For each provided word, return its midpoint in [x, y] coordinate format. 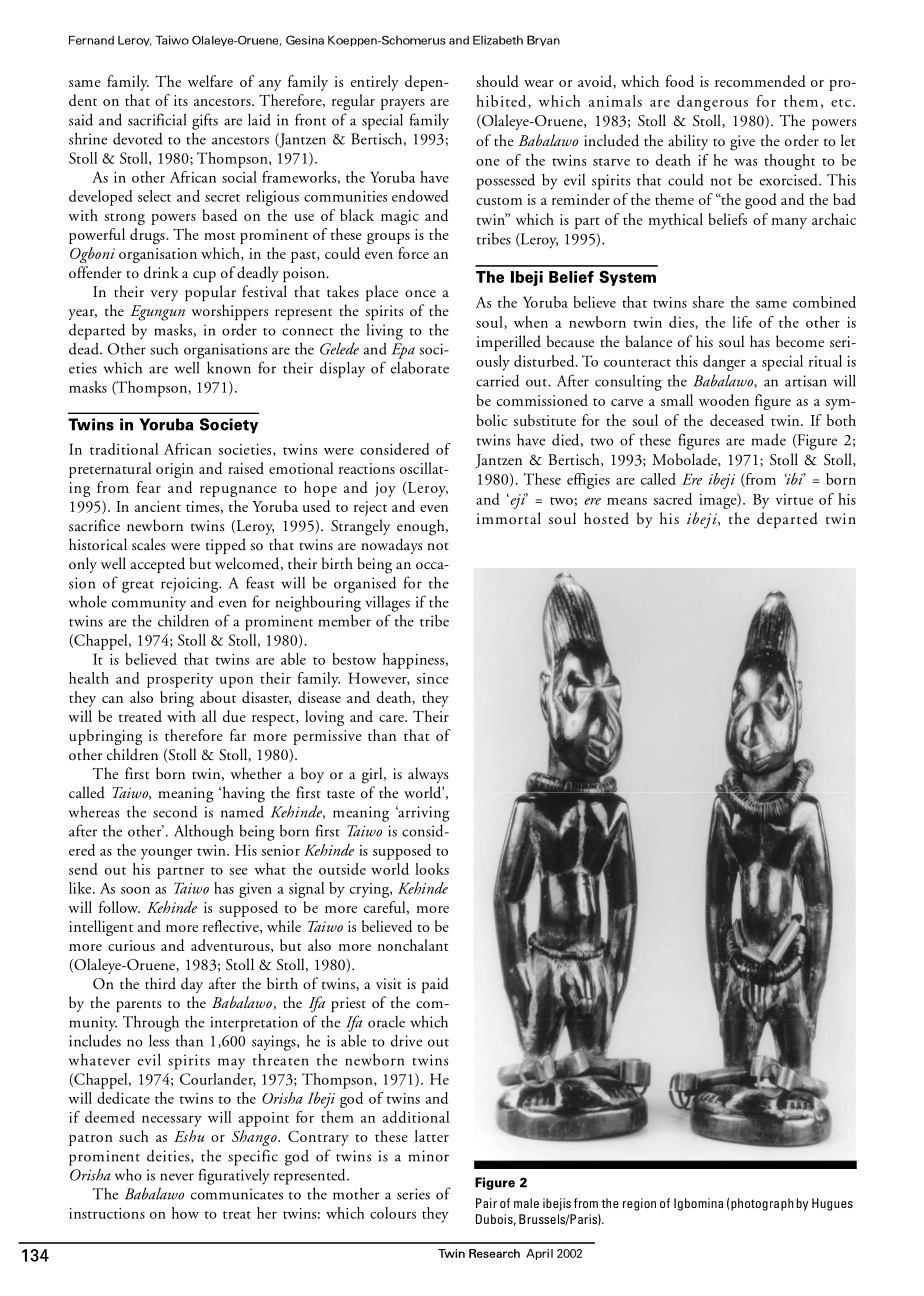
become [800, 341]
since [432, 678]
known [229, 368]
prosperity [180, 680]
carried [497, 381]
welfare [210, 81]
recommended [760, 81]
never [177, 1177]
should [497, 81]
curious [131, 945]
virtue [794, 499]
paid [435, 985]
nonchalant [413, 945]
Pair [486, 1203]
